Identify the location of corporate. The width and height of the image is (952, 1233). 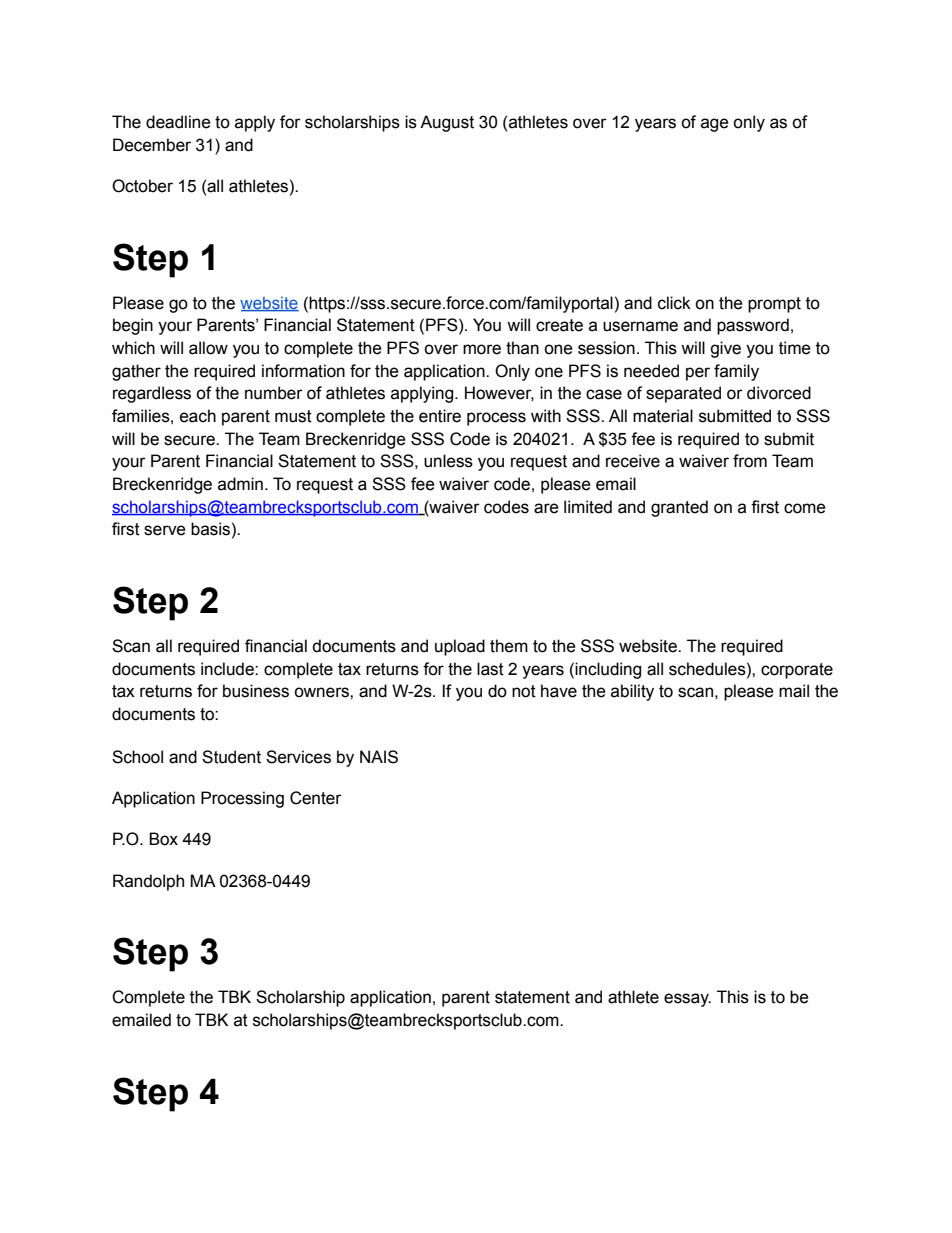
(797, 671).
